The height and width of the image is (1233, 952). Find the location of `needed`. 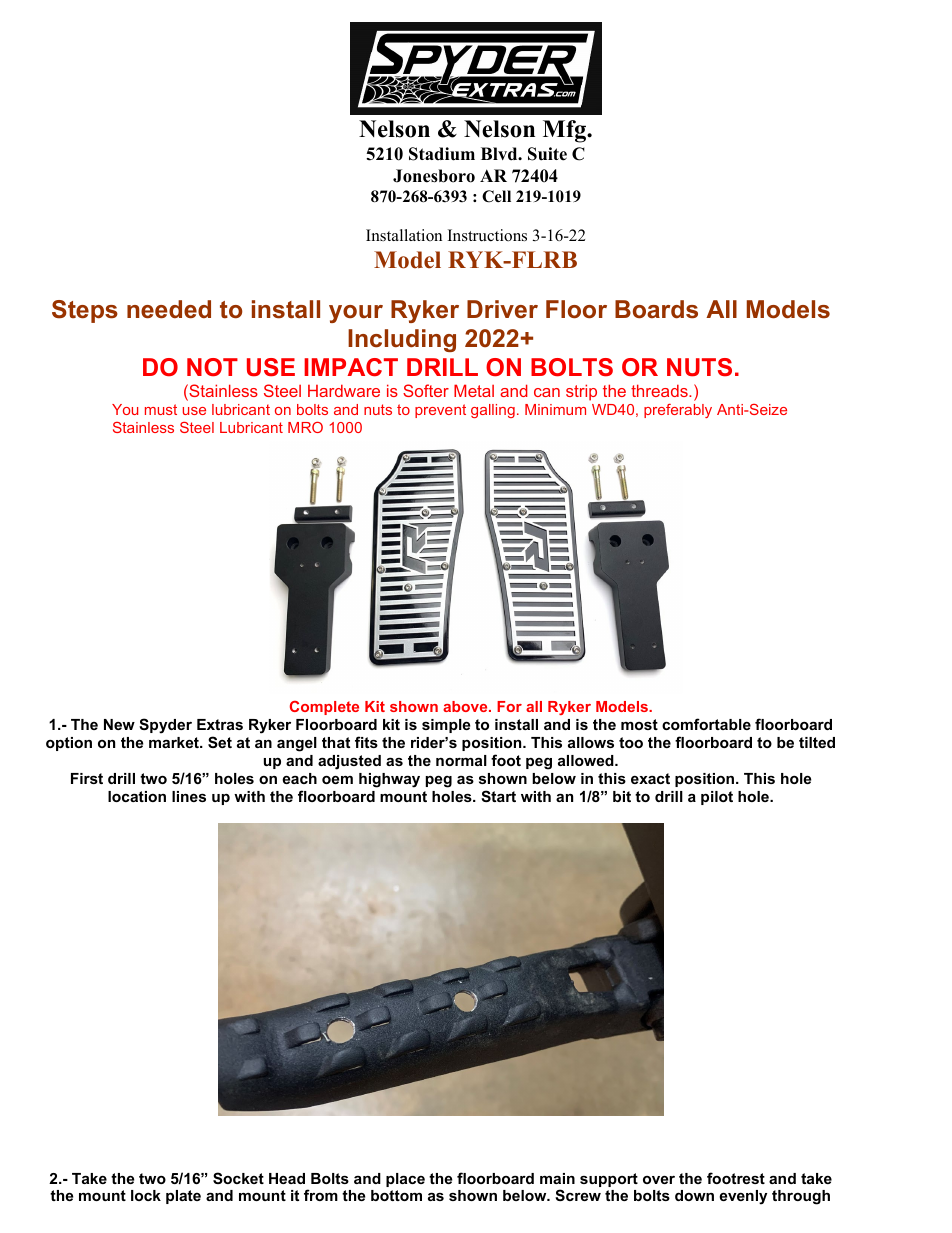

needed is located at coordinates (169, 309).
